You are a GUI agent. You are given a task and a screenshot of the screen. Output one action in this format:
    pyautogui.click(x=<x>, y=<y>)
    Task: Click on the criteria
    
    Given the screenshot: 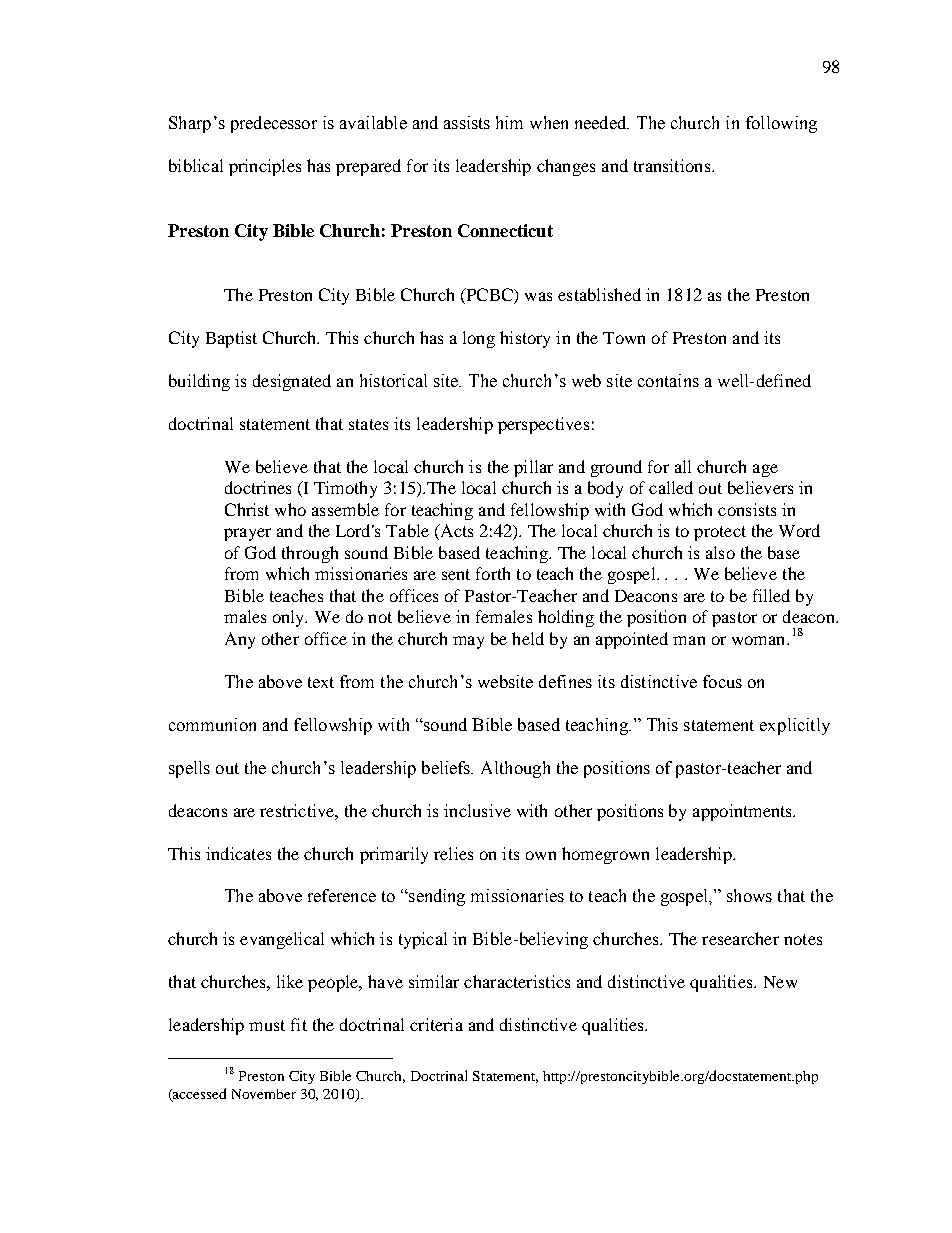 What is the action you would take?
    pyautogui.click(x=436, y=1024)
